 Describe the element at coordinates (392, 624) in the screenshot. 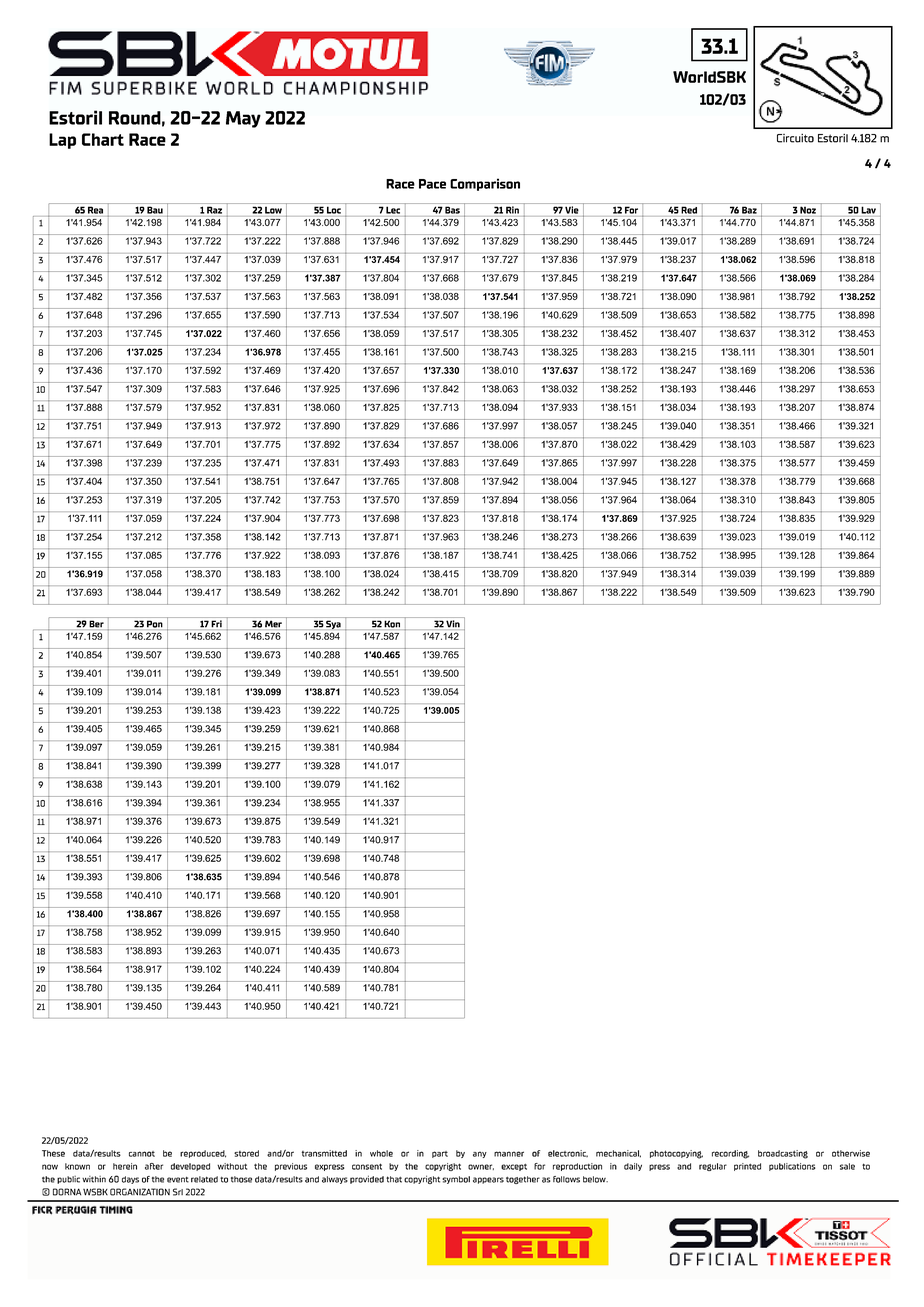

I see `Kon` at that location.
